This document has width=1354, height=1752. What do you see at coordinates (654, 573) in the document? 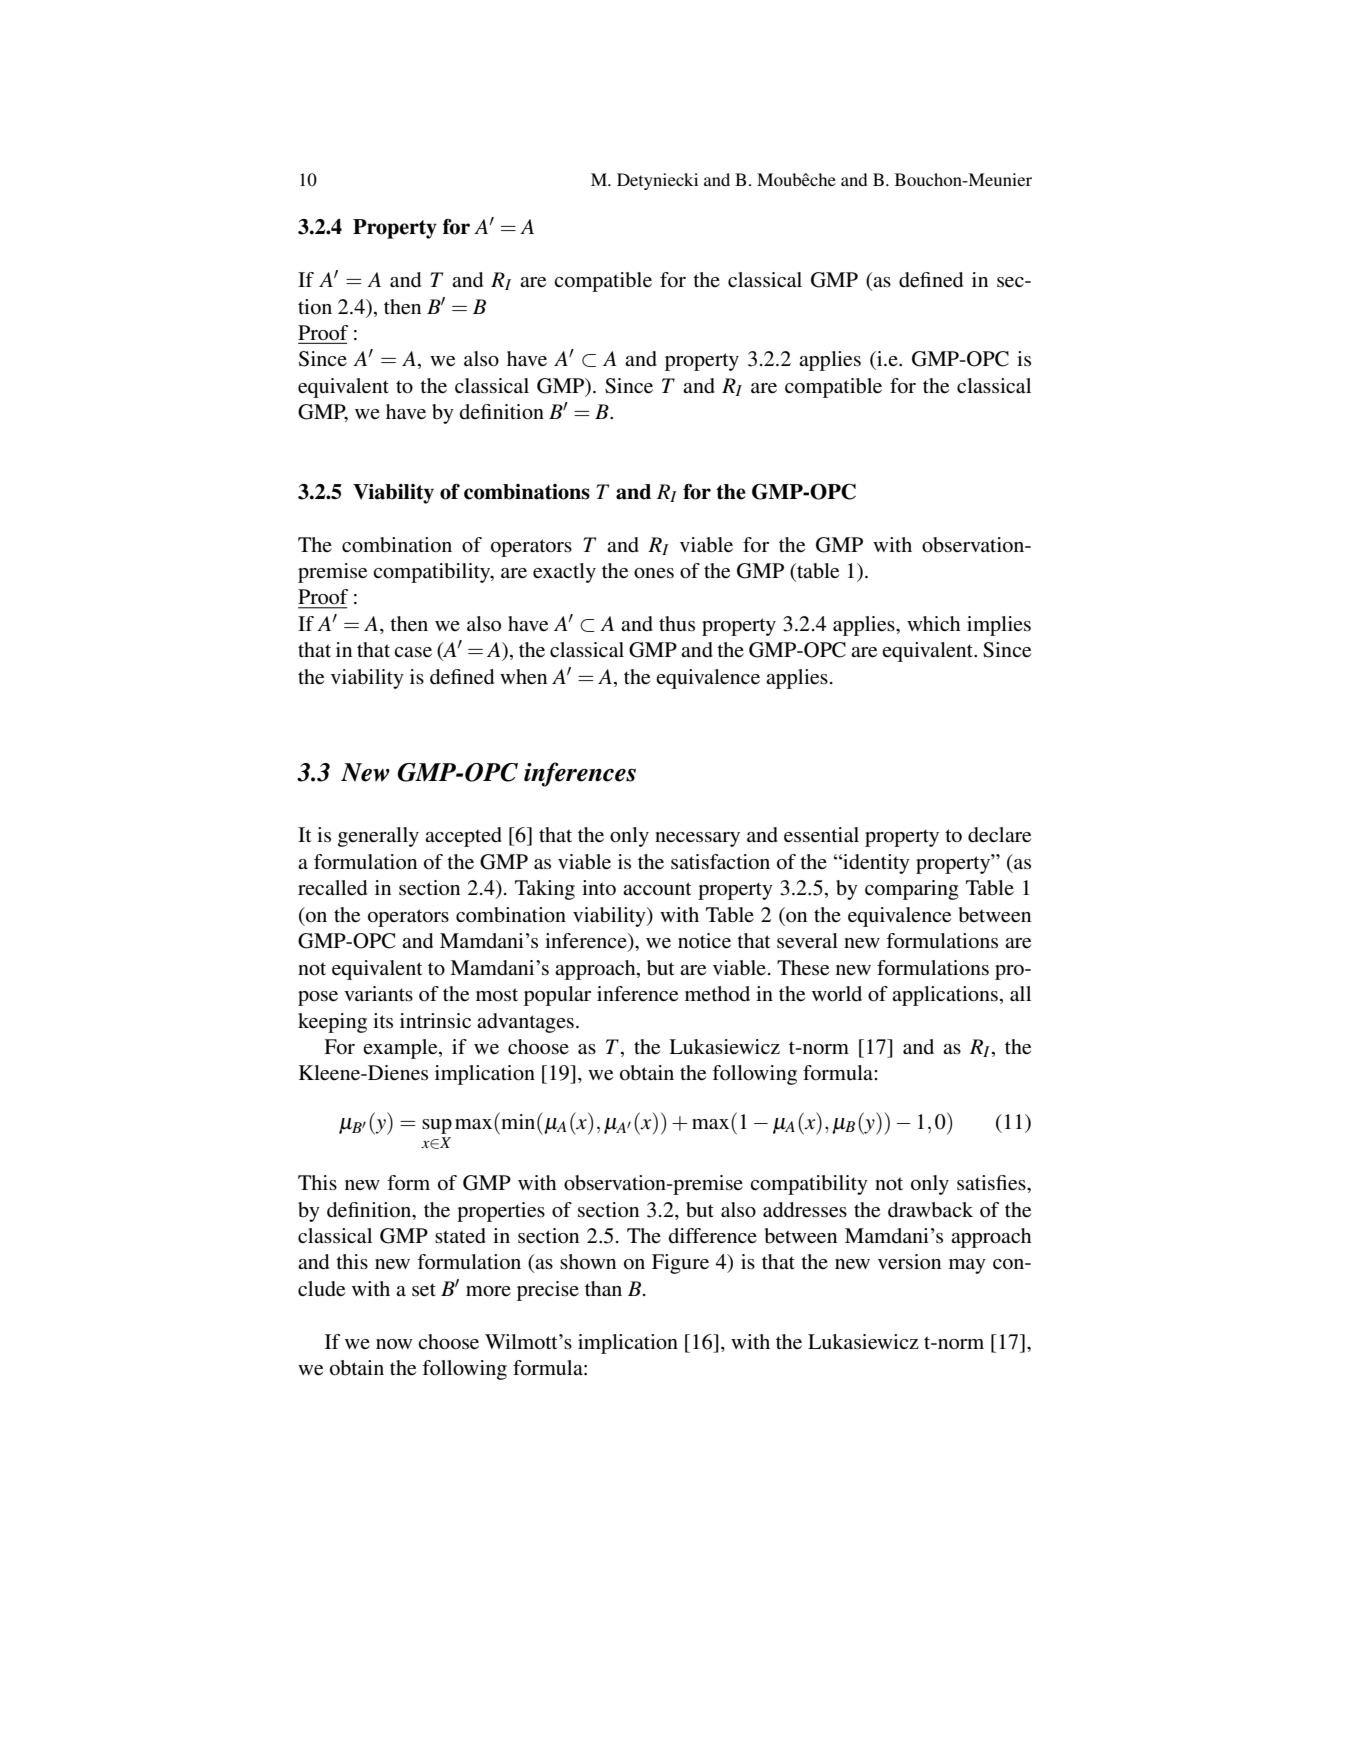
I see `ones` at bounding box center [654, 573].
